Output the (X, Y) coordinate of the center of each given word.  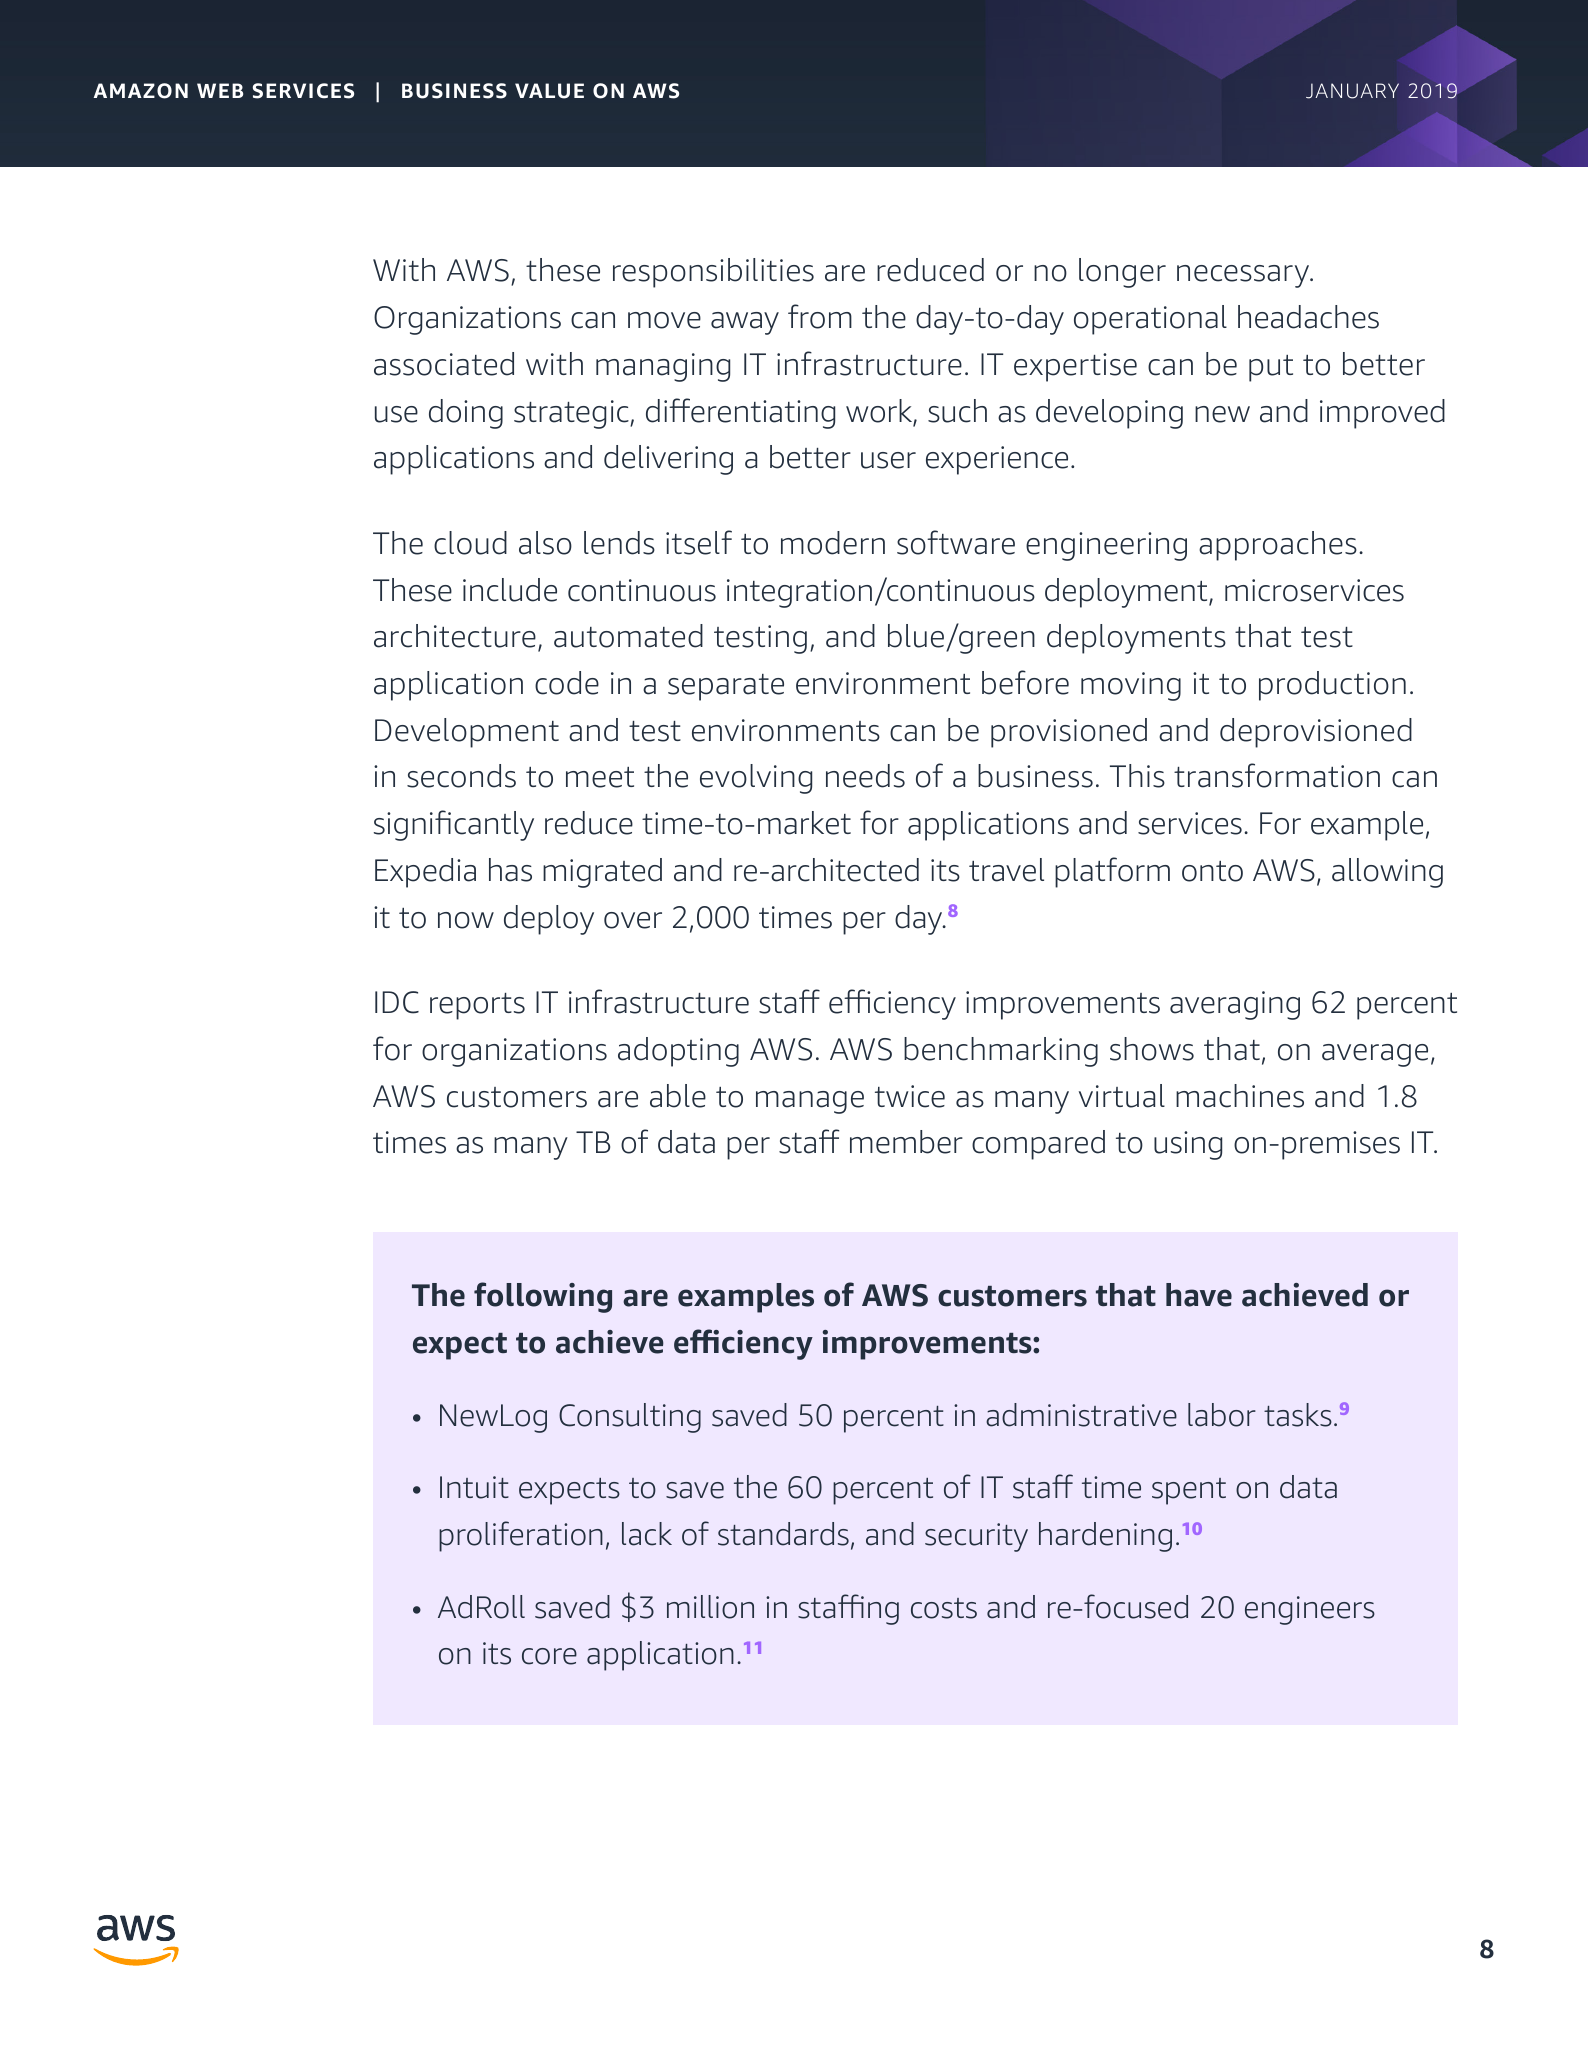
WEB (220, 90)
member (906, 1142)
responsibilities (713, 273)
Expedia (425, 873)
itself (699, 542)
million (710, 1607)
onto (1212, 871)
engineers (1310, 1610)
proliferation (521, 1536)
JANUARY (1352, 91)
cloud (470, 543)
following (543, 1297)
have (1199, 1295)
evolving (756, 779)
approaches (1278, 546)
